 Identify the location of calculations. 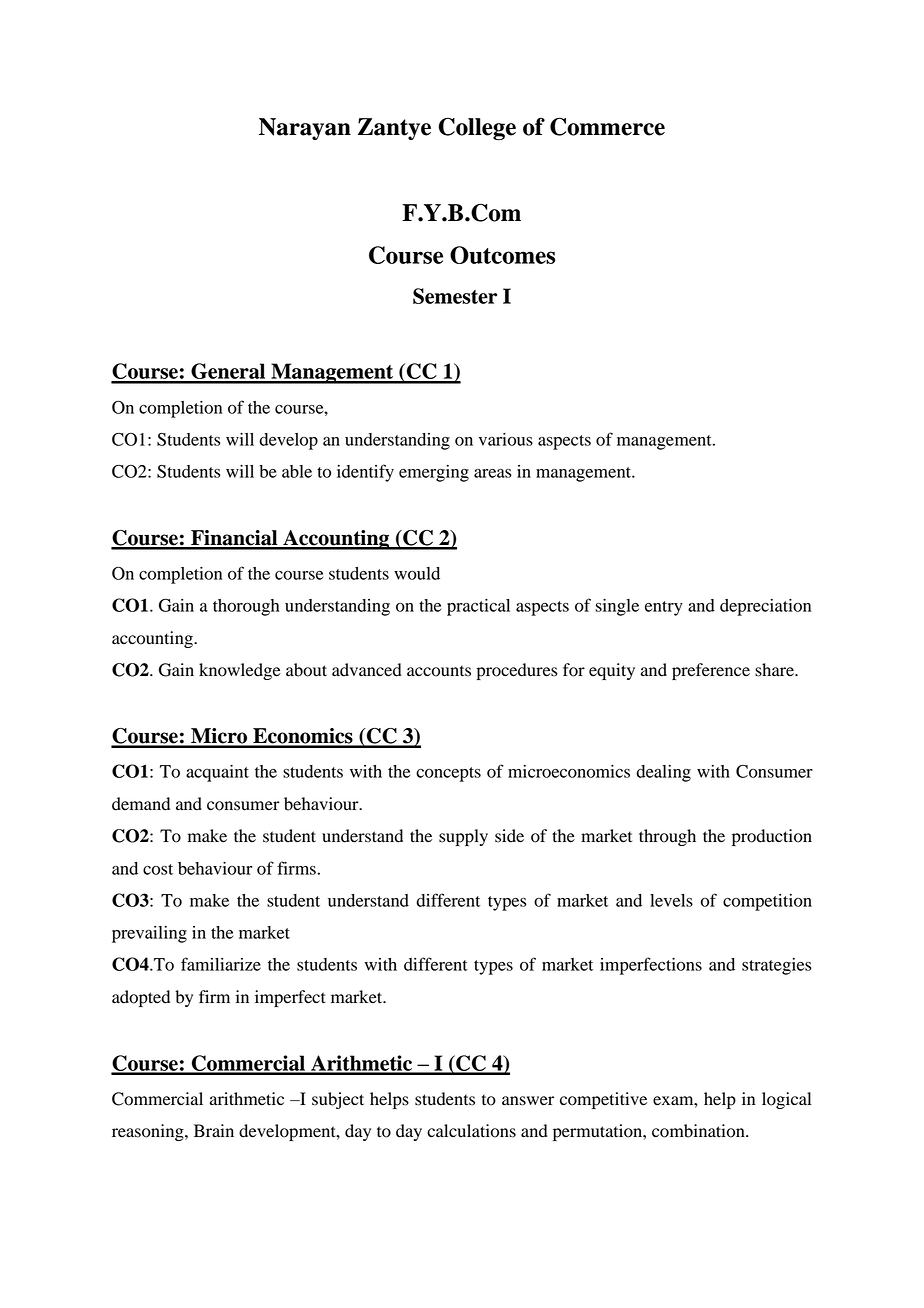
(471, 1131).
